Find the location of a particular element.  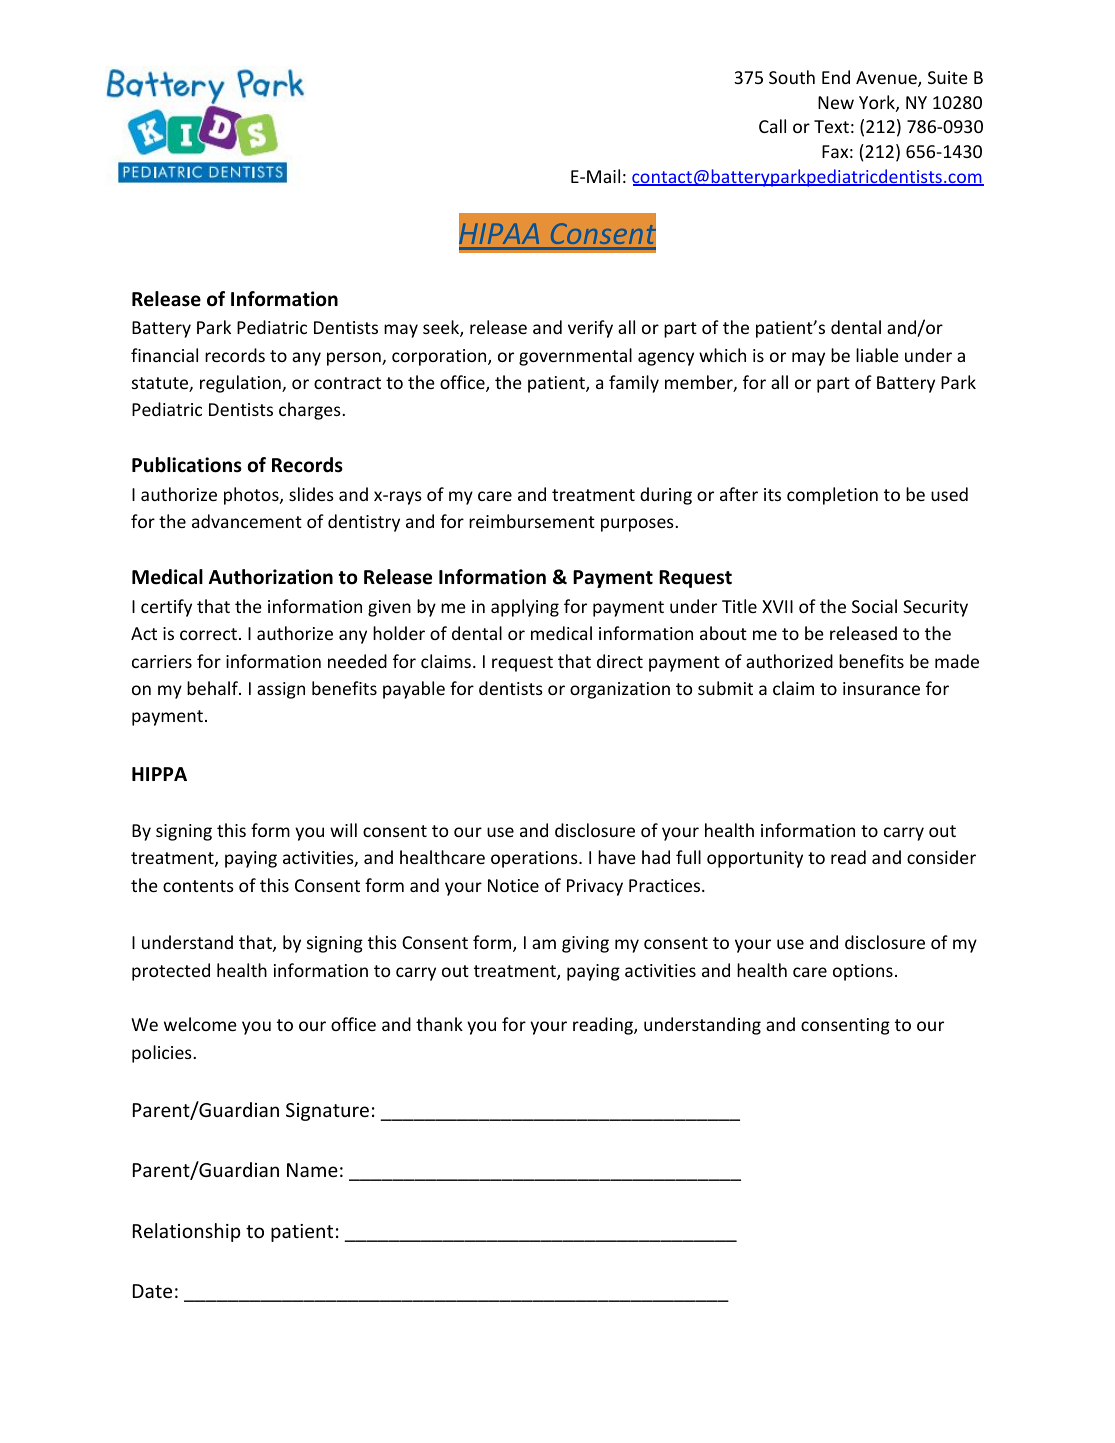

governmental is located at coordinates (575, 357).
